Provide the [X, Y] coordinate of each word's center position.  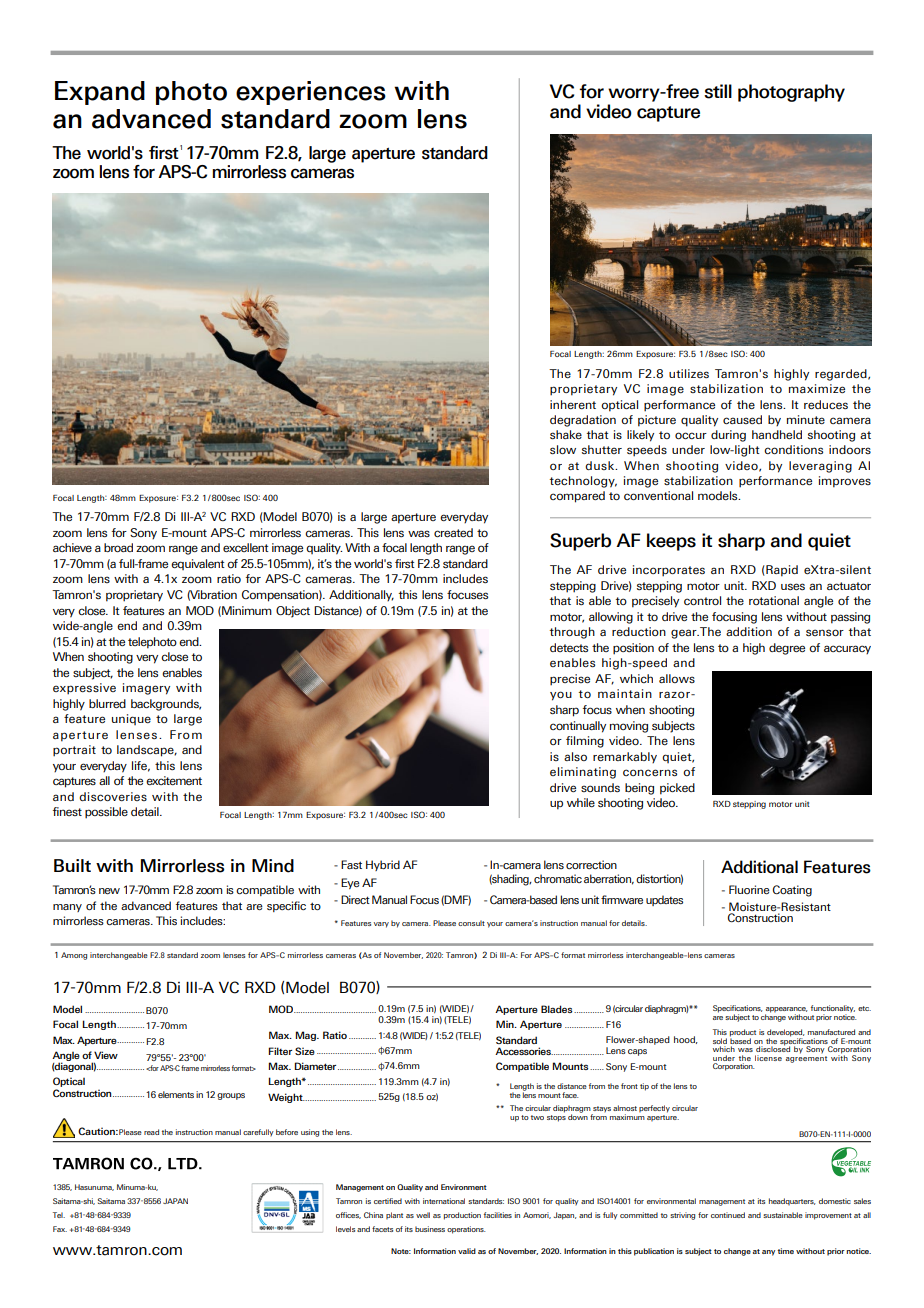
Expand [100, 93]
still [718, 91]
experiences [311, 93]
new [109, 891]
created [453, 532]
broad [118, 547]
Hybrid [383, 865]
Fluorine [749, 889]
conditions [793, 450]
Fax [60, 1229]
